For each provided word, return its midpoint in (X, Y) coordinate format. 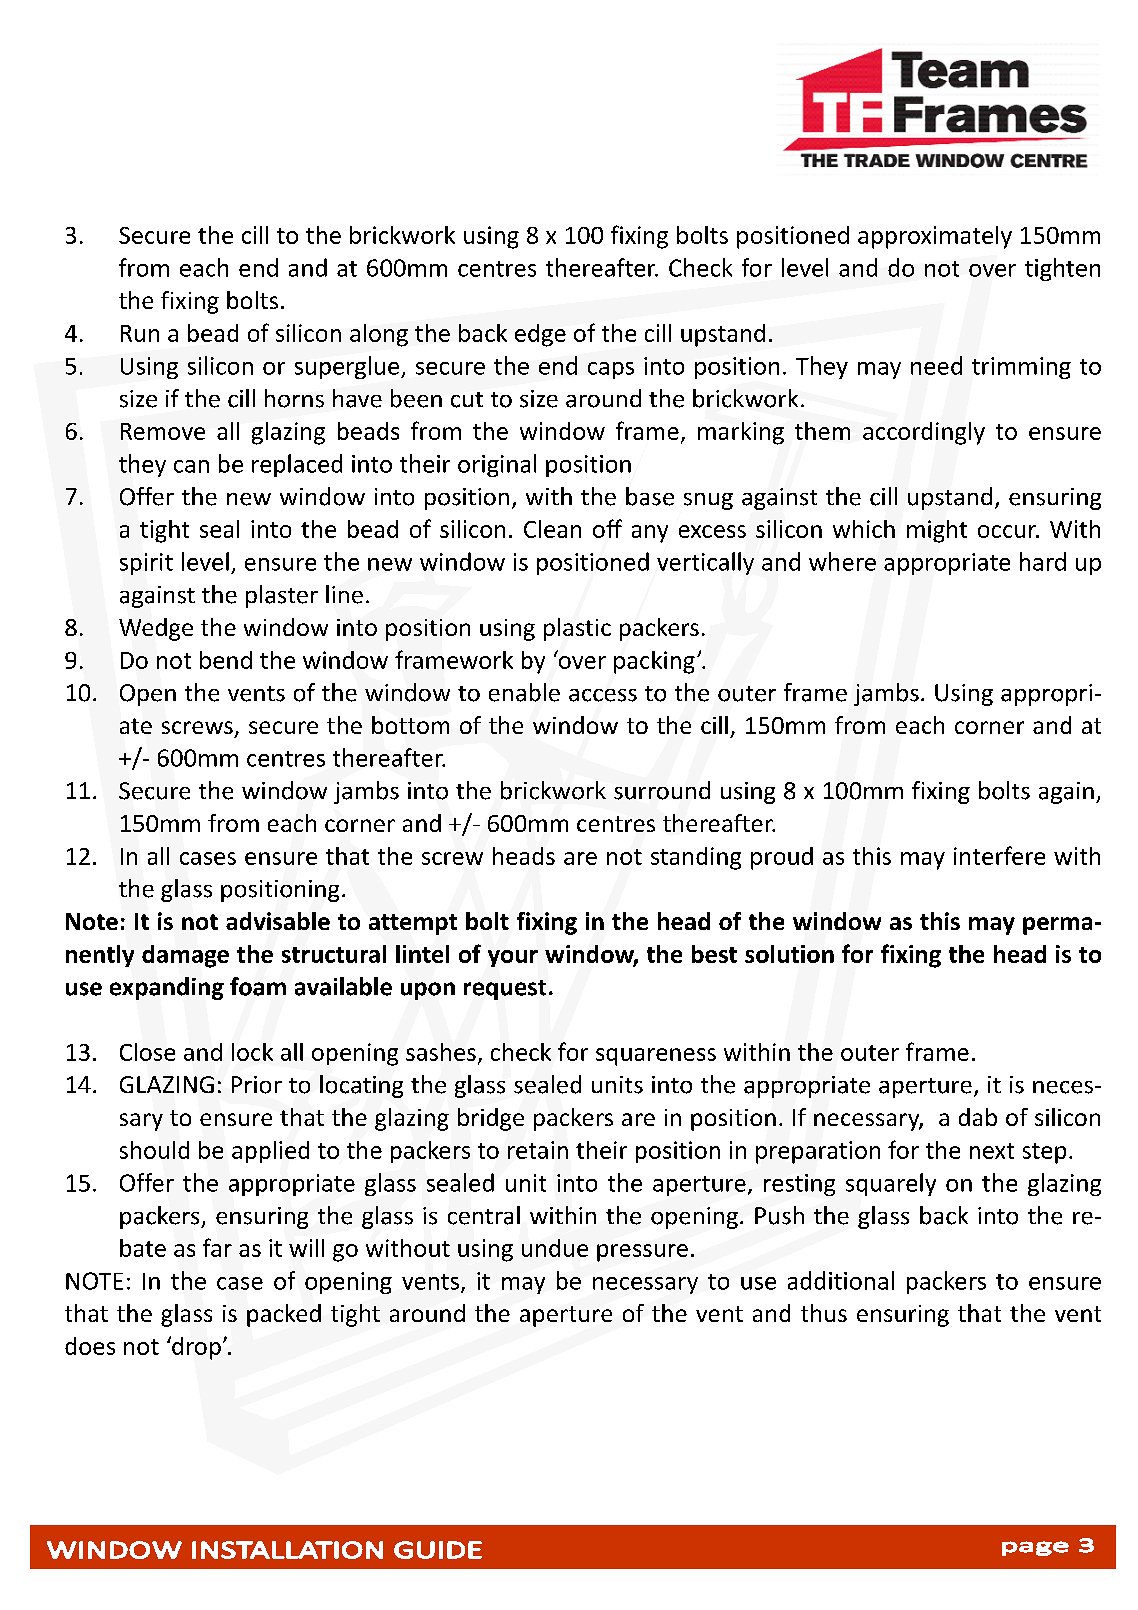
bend (226, 660)
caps (611, 370)
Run (140, 333)
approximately (935, 237)
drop (195, 1348)
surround (662, 790)
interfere (999, 855)
